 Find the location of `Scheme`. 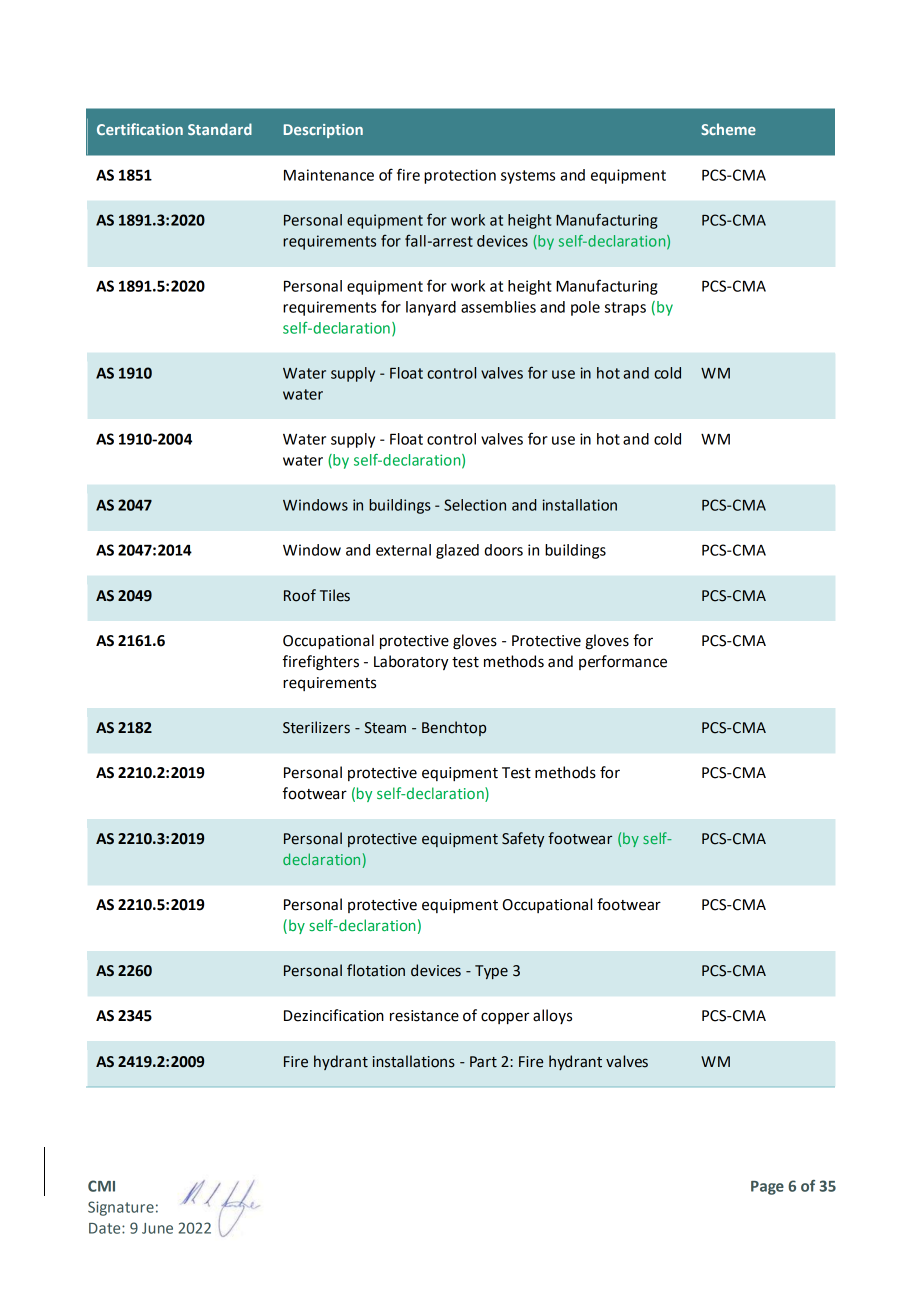

Scheme is located at coordinates (728, 129).
